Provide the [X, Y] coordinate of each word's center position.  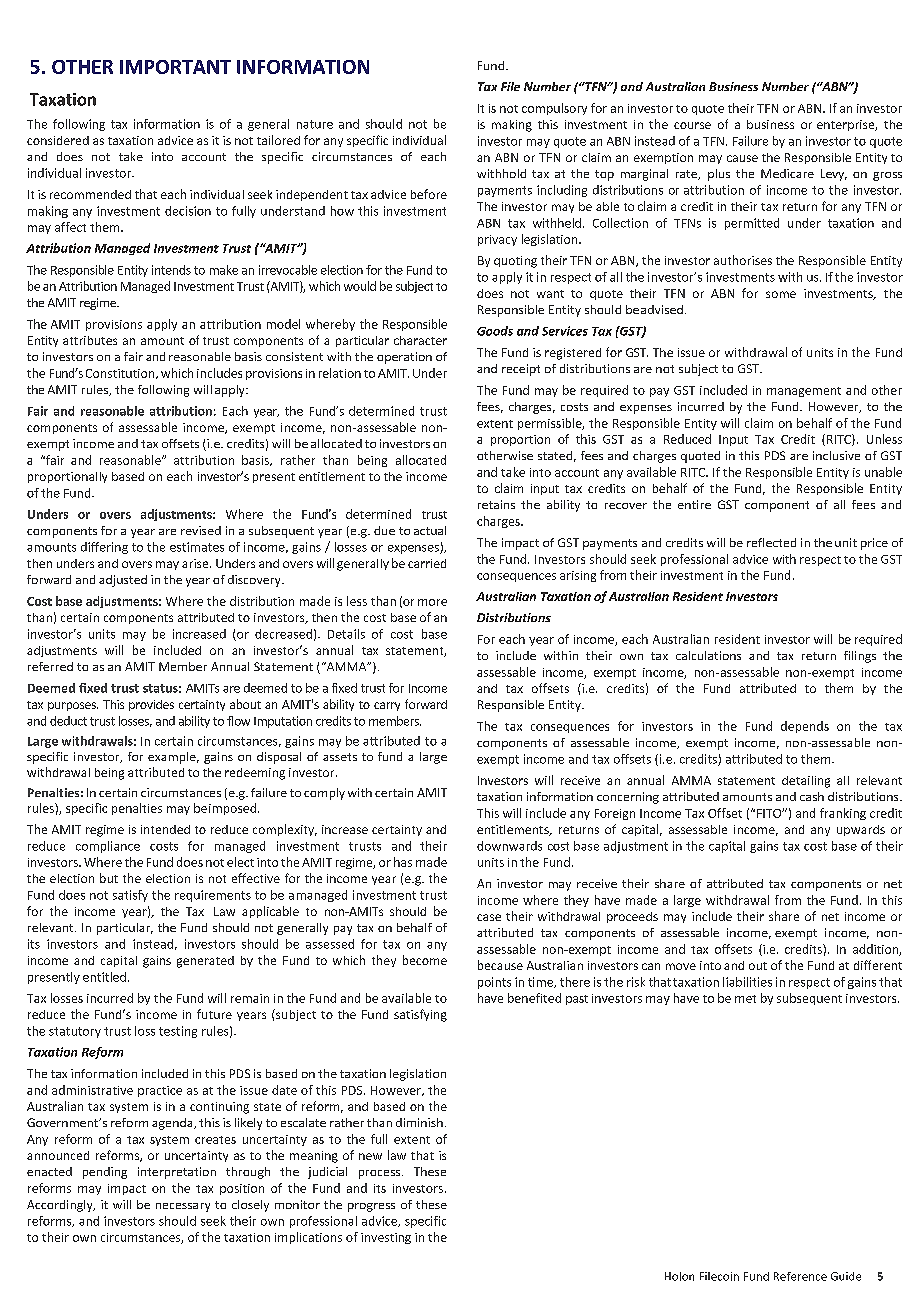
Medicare [787, 173]
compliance [108, 847]
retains [496, 504]
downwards [509, 846]
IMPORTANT [175, 67]
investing [386, 1238]
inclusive [836, 455]
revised [201, 530]
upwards [861, 830]
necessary [183, 1207]
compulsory [554, 109]
